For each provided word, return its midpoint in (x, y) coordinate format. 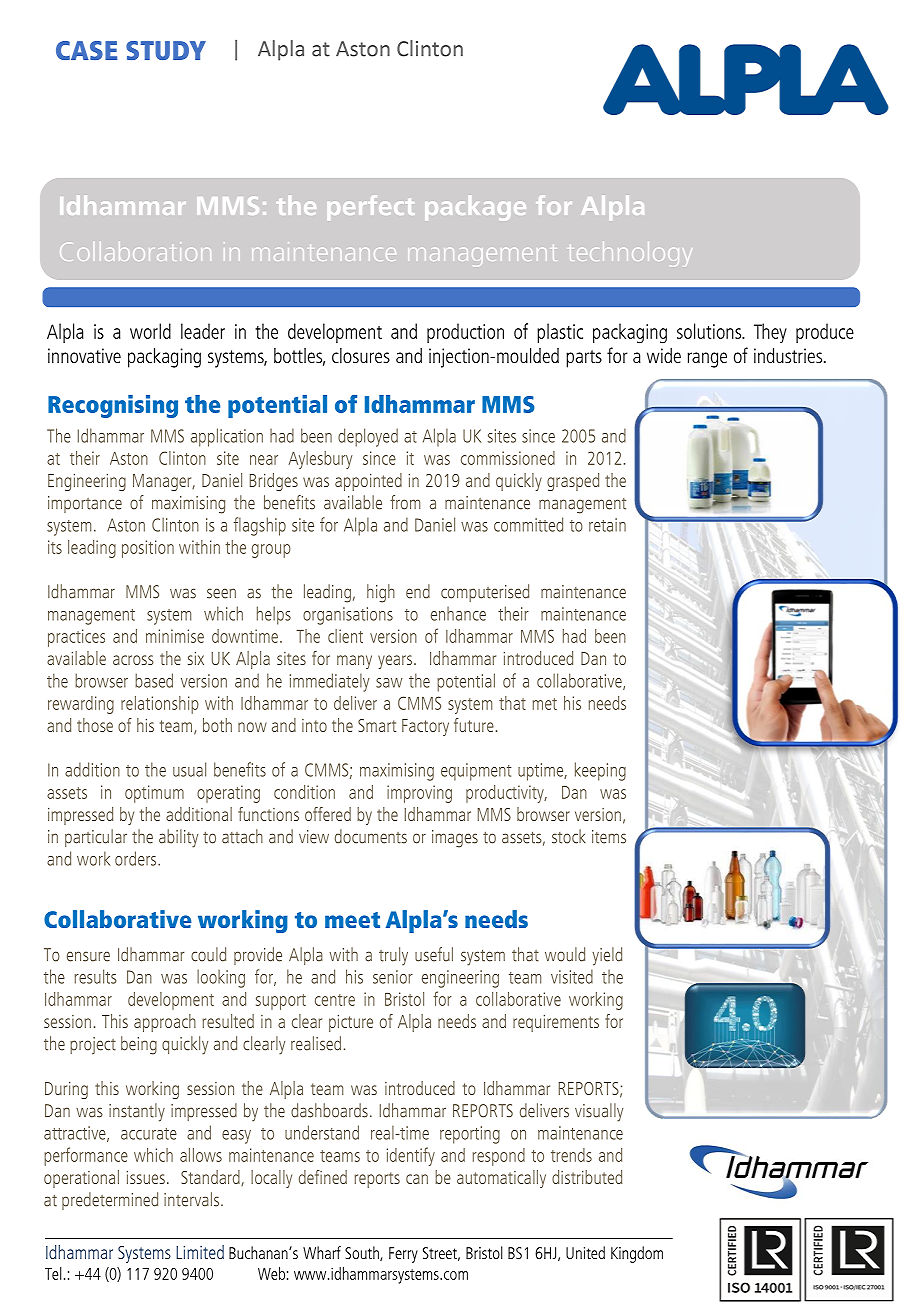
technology (631, 254)
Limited (200, 1252)
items (609, 837)
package (475, 208)
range (707, 360)
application (227, 437)
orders (137, 858)
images (455, 839)
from (405, 502)
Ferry (403, 1255)
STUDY (166, 50)
